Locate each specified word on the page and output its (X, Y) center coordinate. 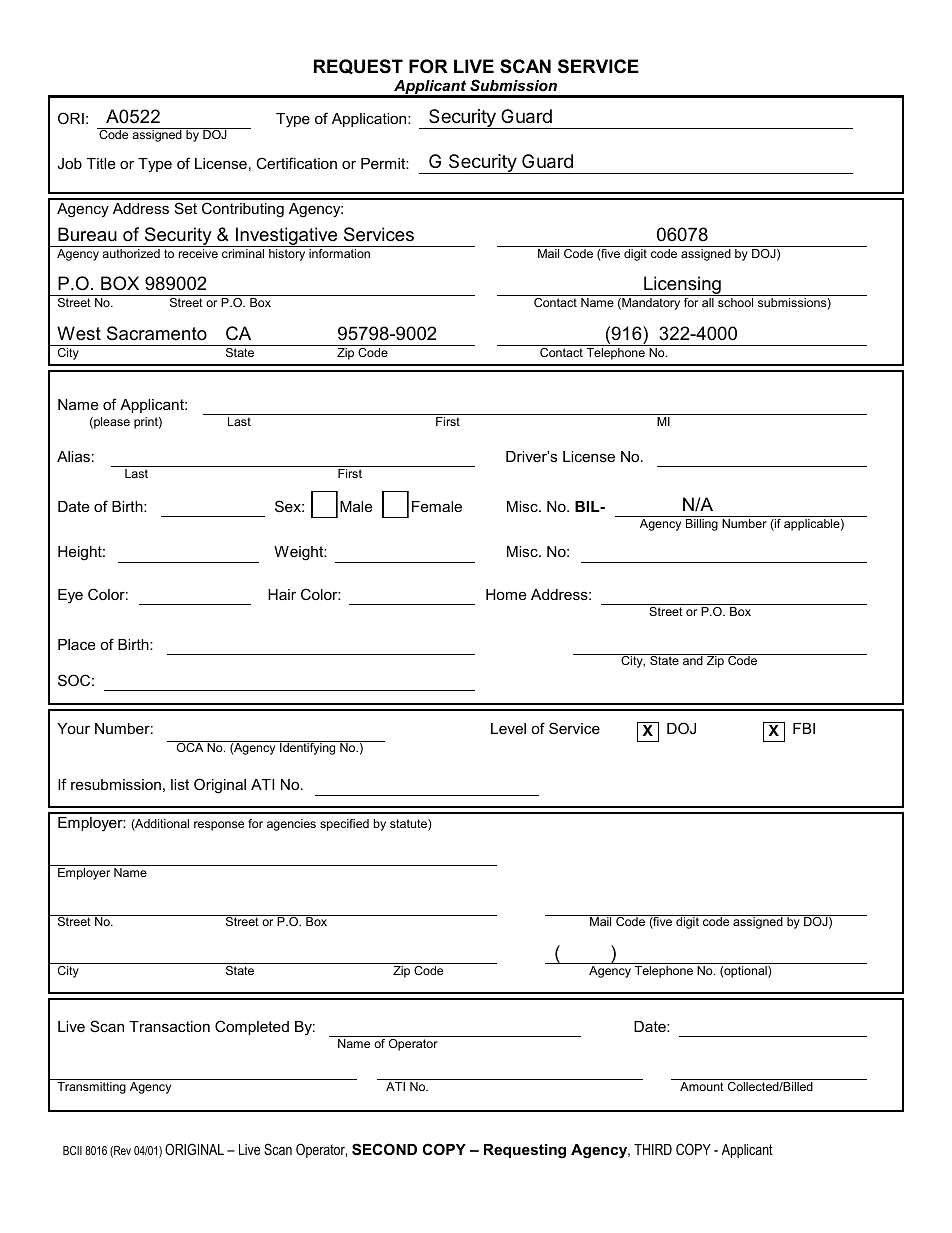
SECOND (384, 1149)
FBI (804, 728)
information (339, 253)
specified (344, 825)
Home (506, 594)
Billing (702, 525)
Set (186, 208)
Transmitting (91, 1088)
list (180, 784)
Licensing (682, 286)
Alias (73, 456)
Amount (702, 1086)
